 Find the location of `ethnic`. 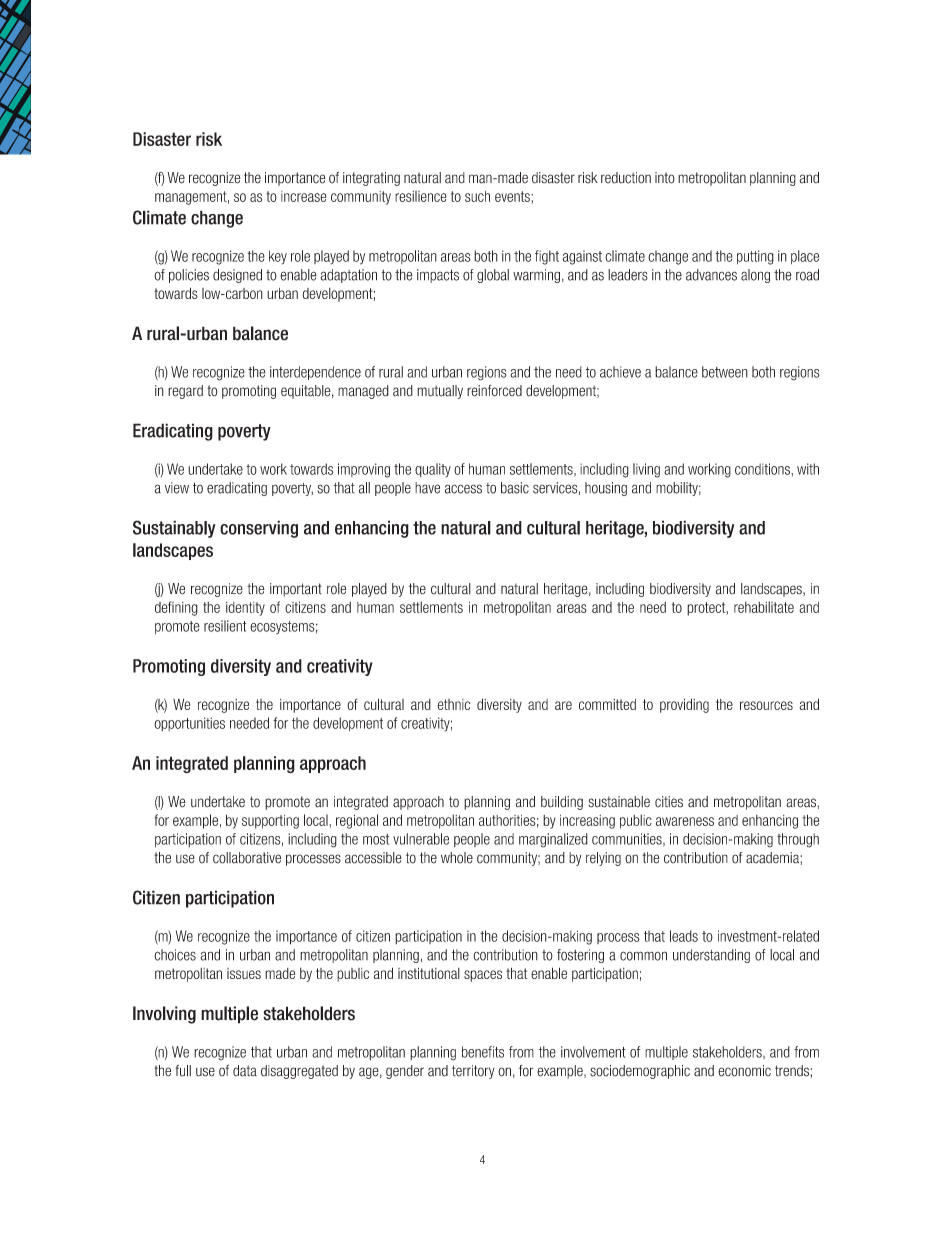

ethnic is located at coordinates (453, 704).
